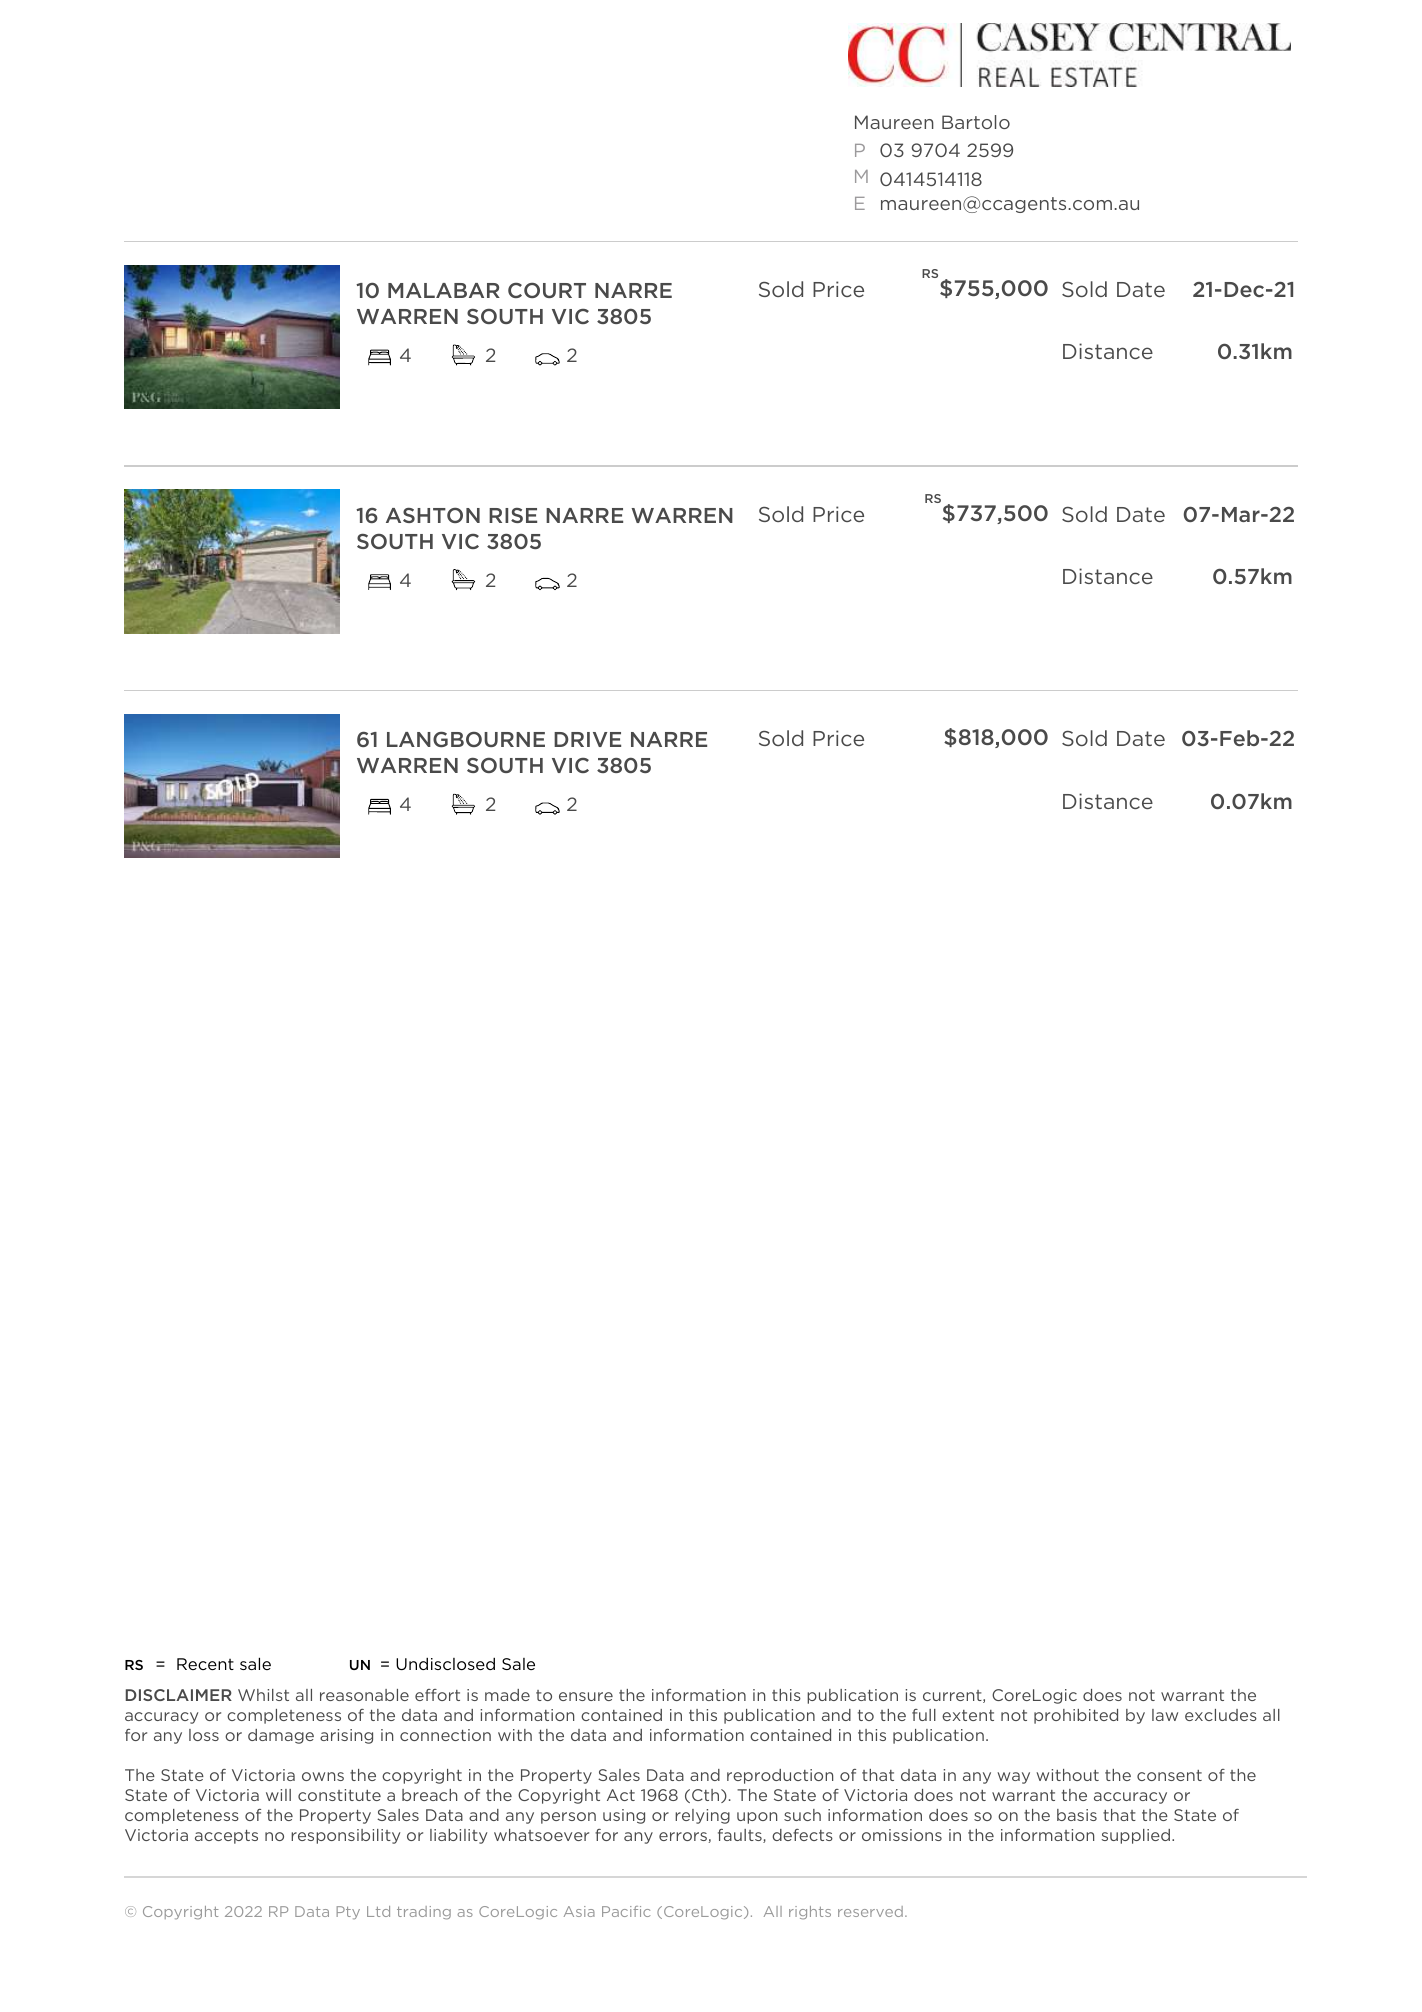 This page has height=2012, width=1422. Describe the element at coordinates (444, 290) in the page. I see `MALABAR` at that location.
